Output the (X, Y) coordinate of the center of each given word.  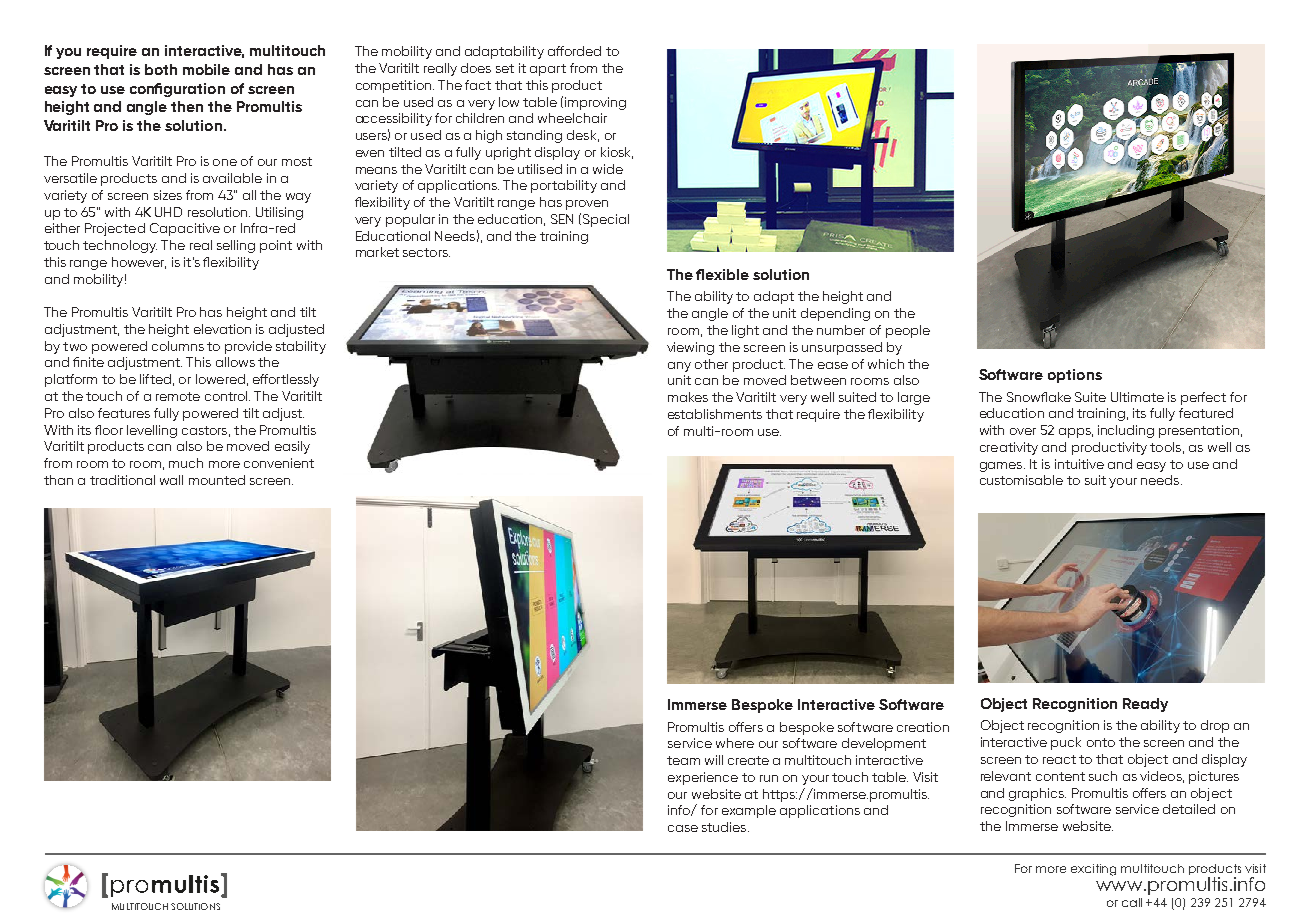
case (683, 828)
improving (595, 103)
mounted (217, 480)
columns (178, 346)
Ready (1145, 705)
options (1075, 376)
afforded (574, 51)
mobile (206, 69)
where (735, 743)
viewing (690, 348)
